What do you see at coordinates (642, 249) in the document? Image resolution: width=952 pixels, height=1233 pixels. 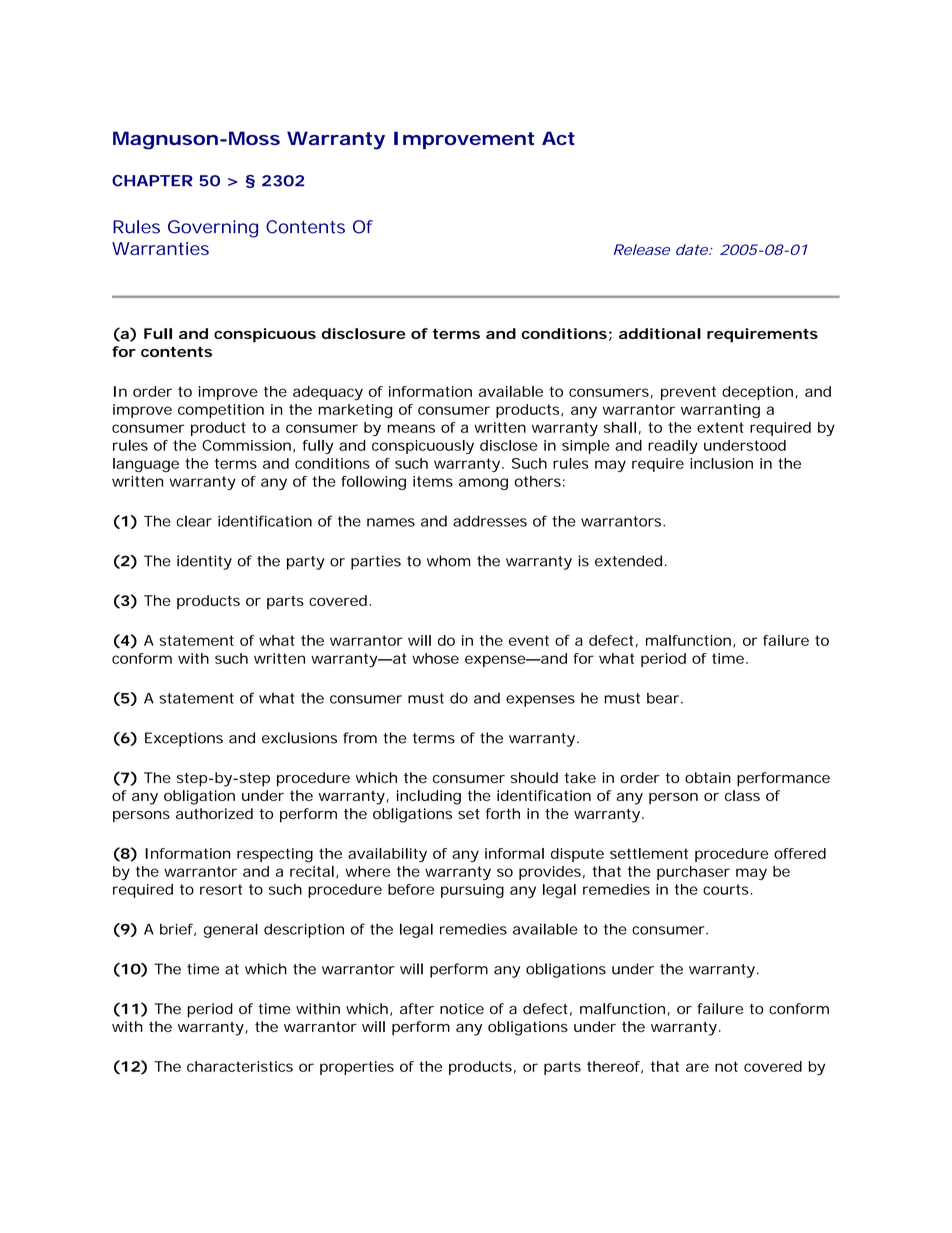 I see `Release` at bounding box center [642, 249].
